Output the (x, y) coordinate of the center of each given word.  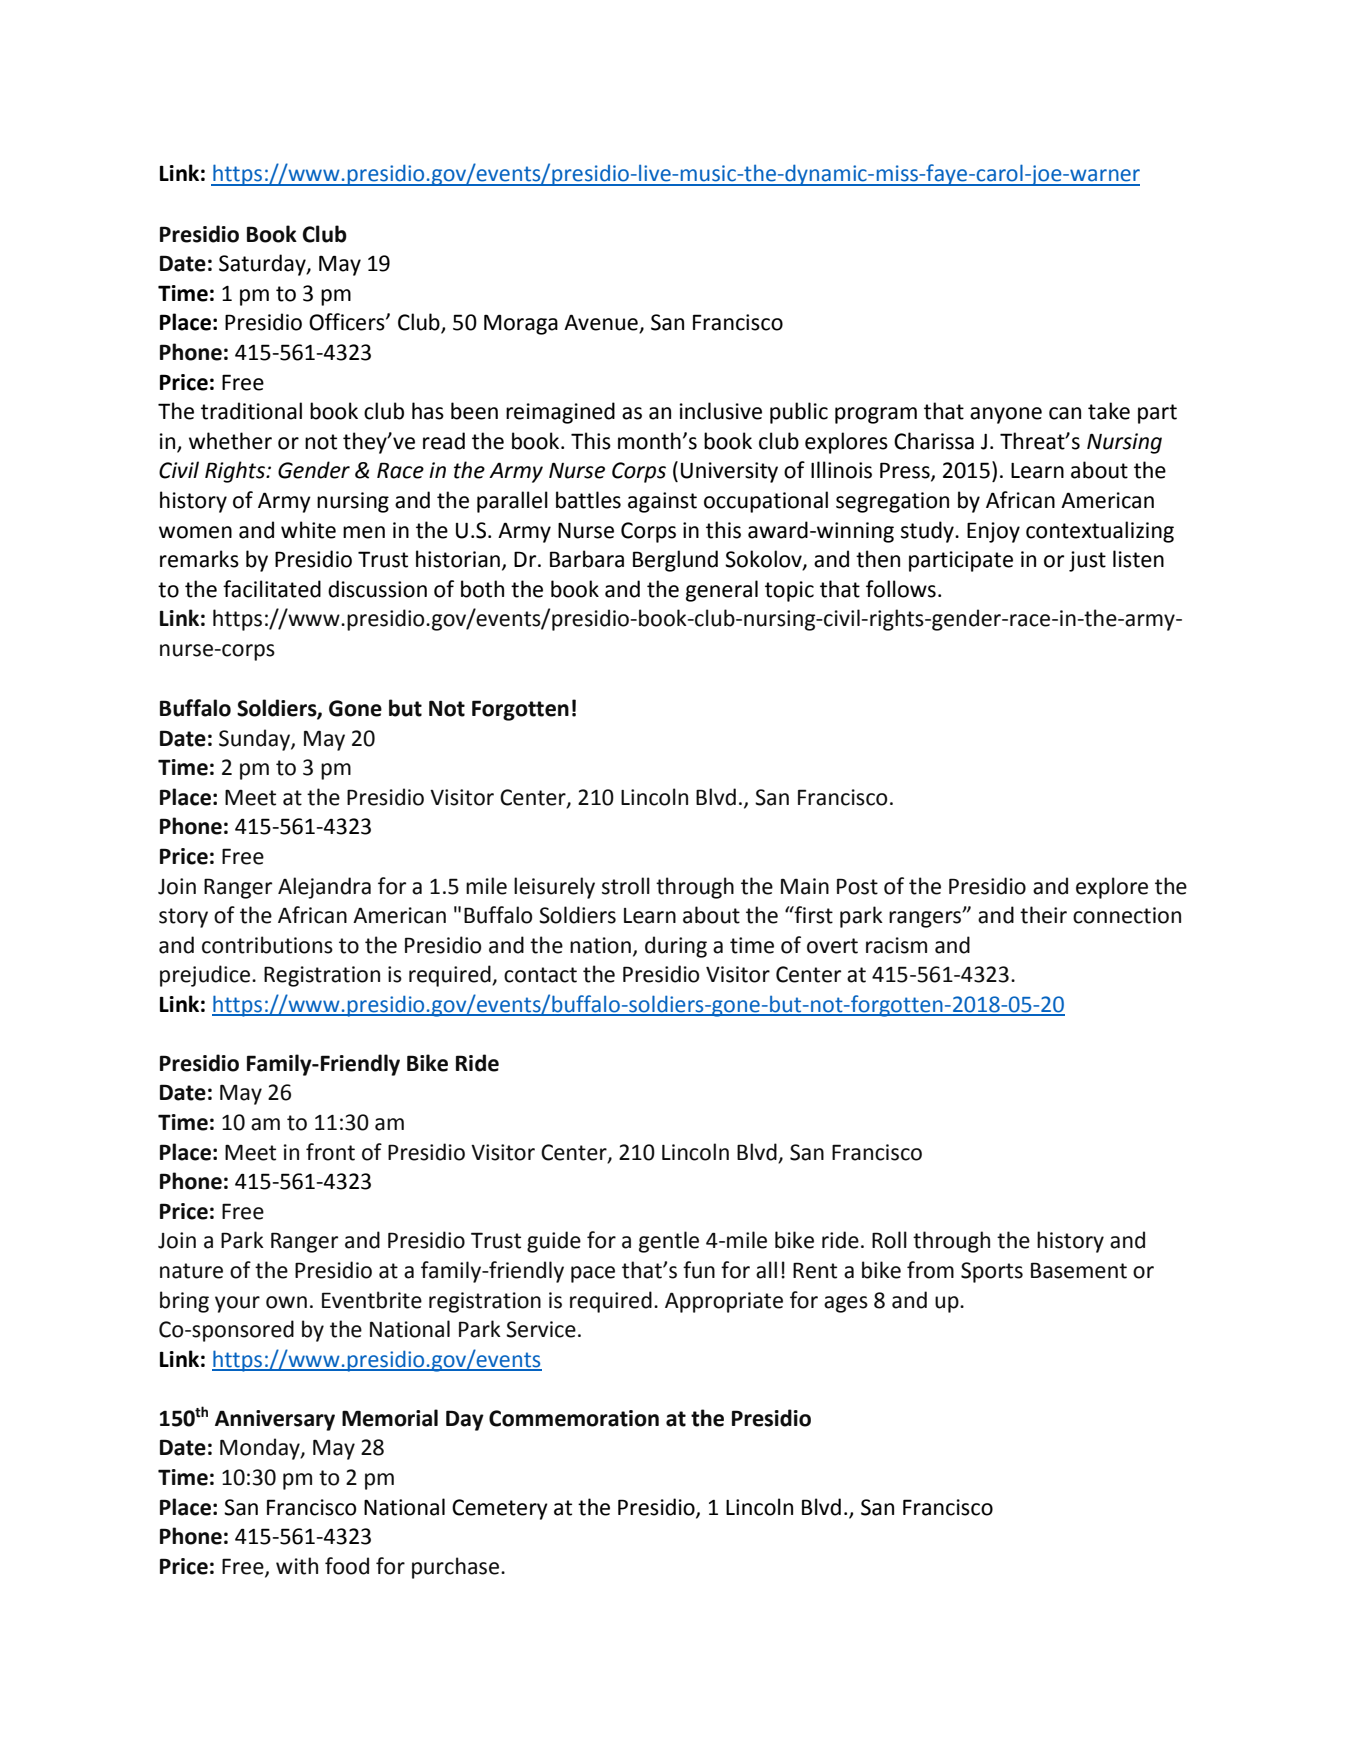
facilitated (272, 589)
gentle (669, 1242)
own (286, 1302)
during (676, 947)
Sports (992, 1272)
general (722, 591)
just (1087, 561)
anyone (1006, 415)
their (1043, 915)
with (297, 1566)
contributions (267, 945)
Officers (348, 322)
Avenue (602, 323)
